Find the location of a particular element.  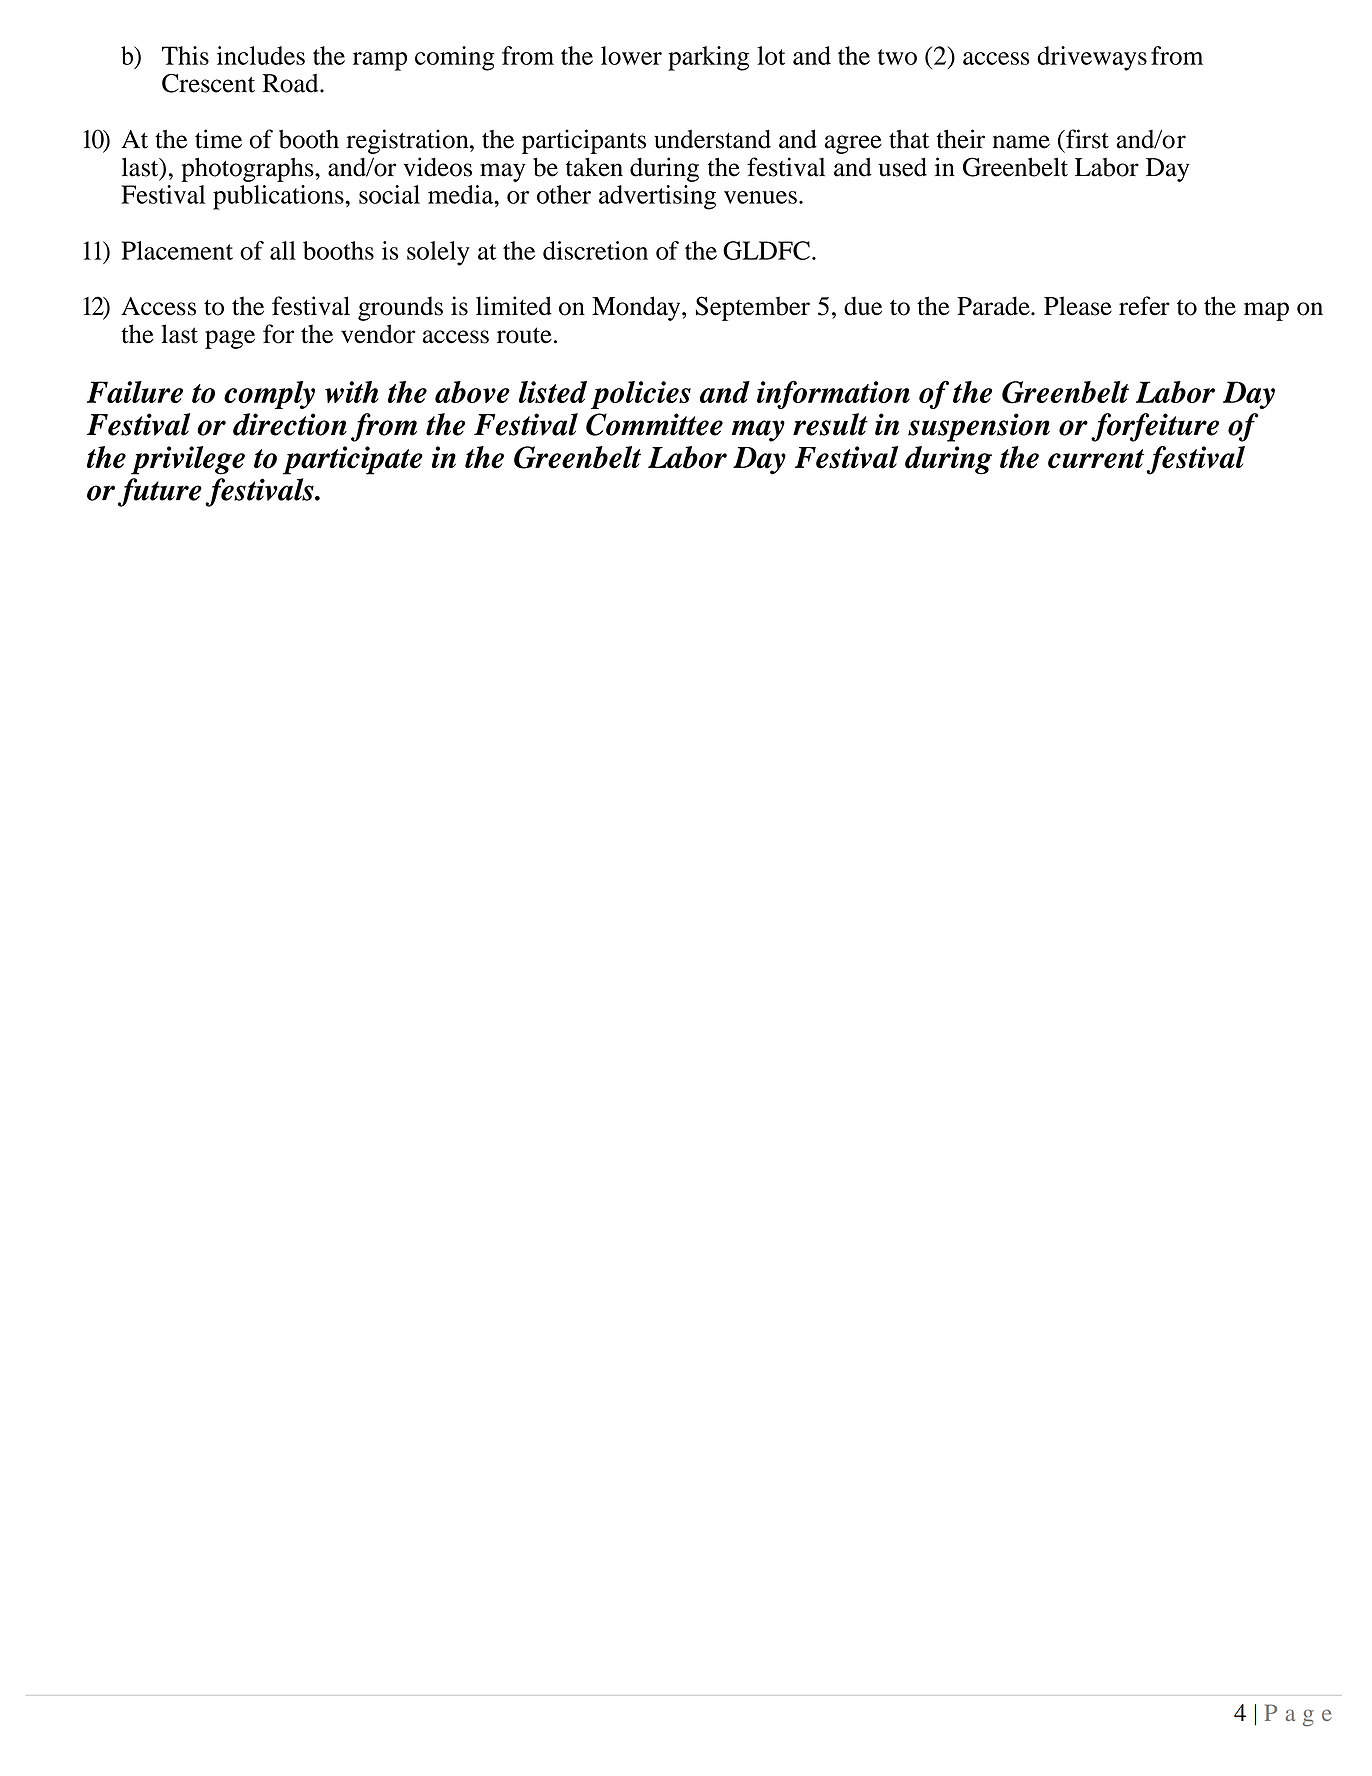

participate is located at coordinates (353, 460).
